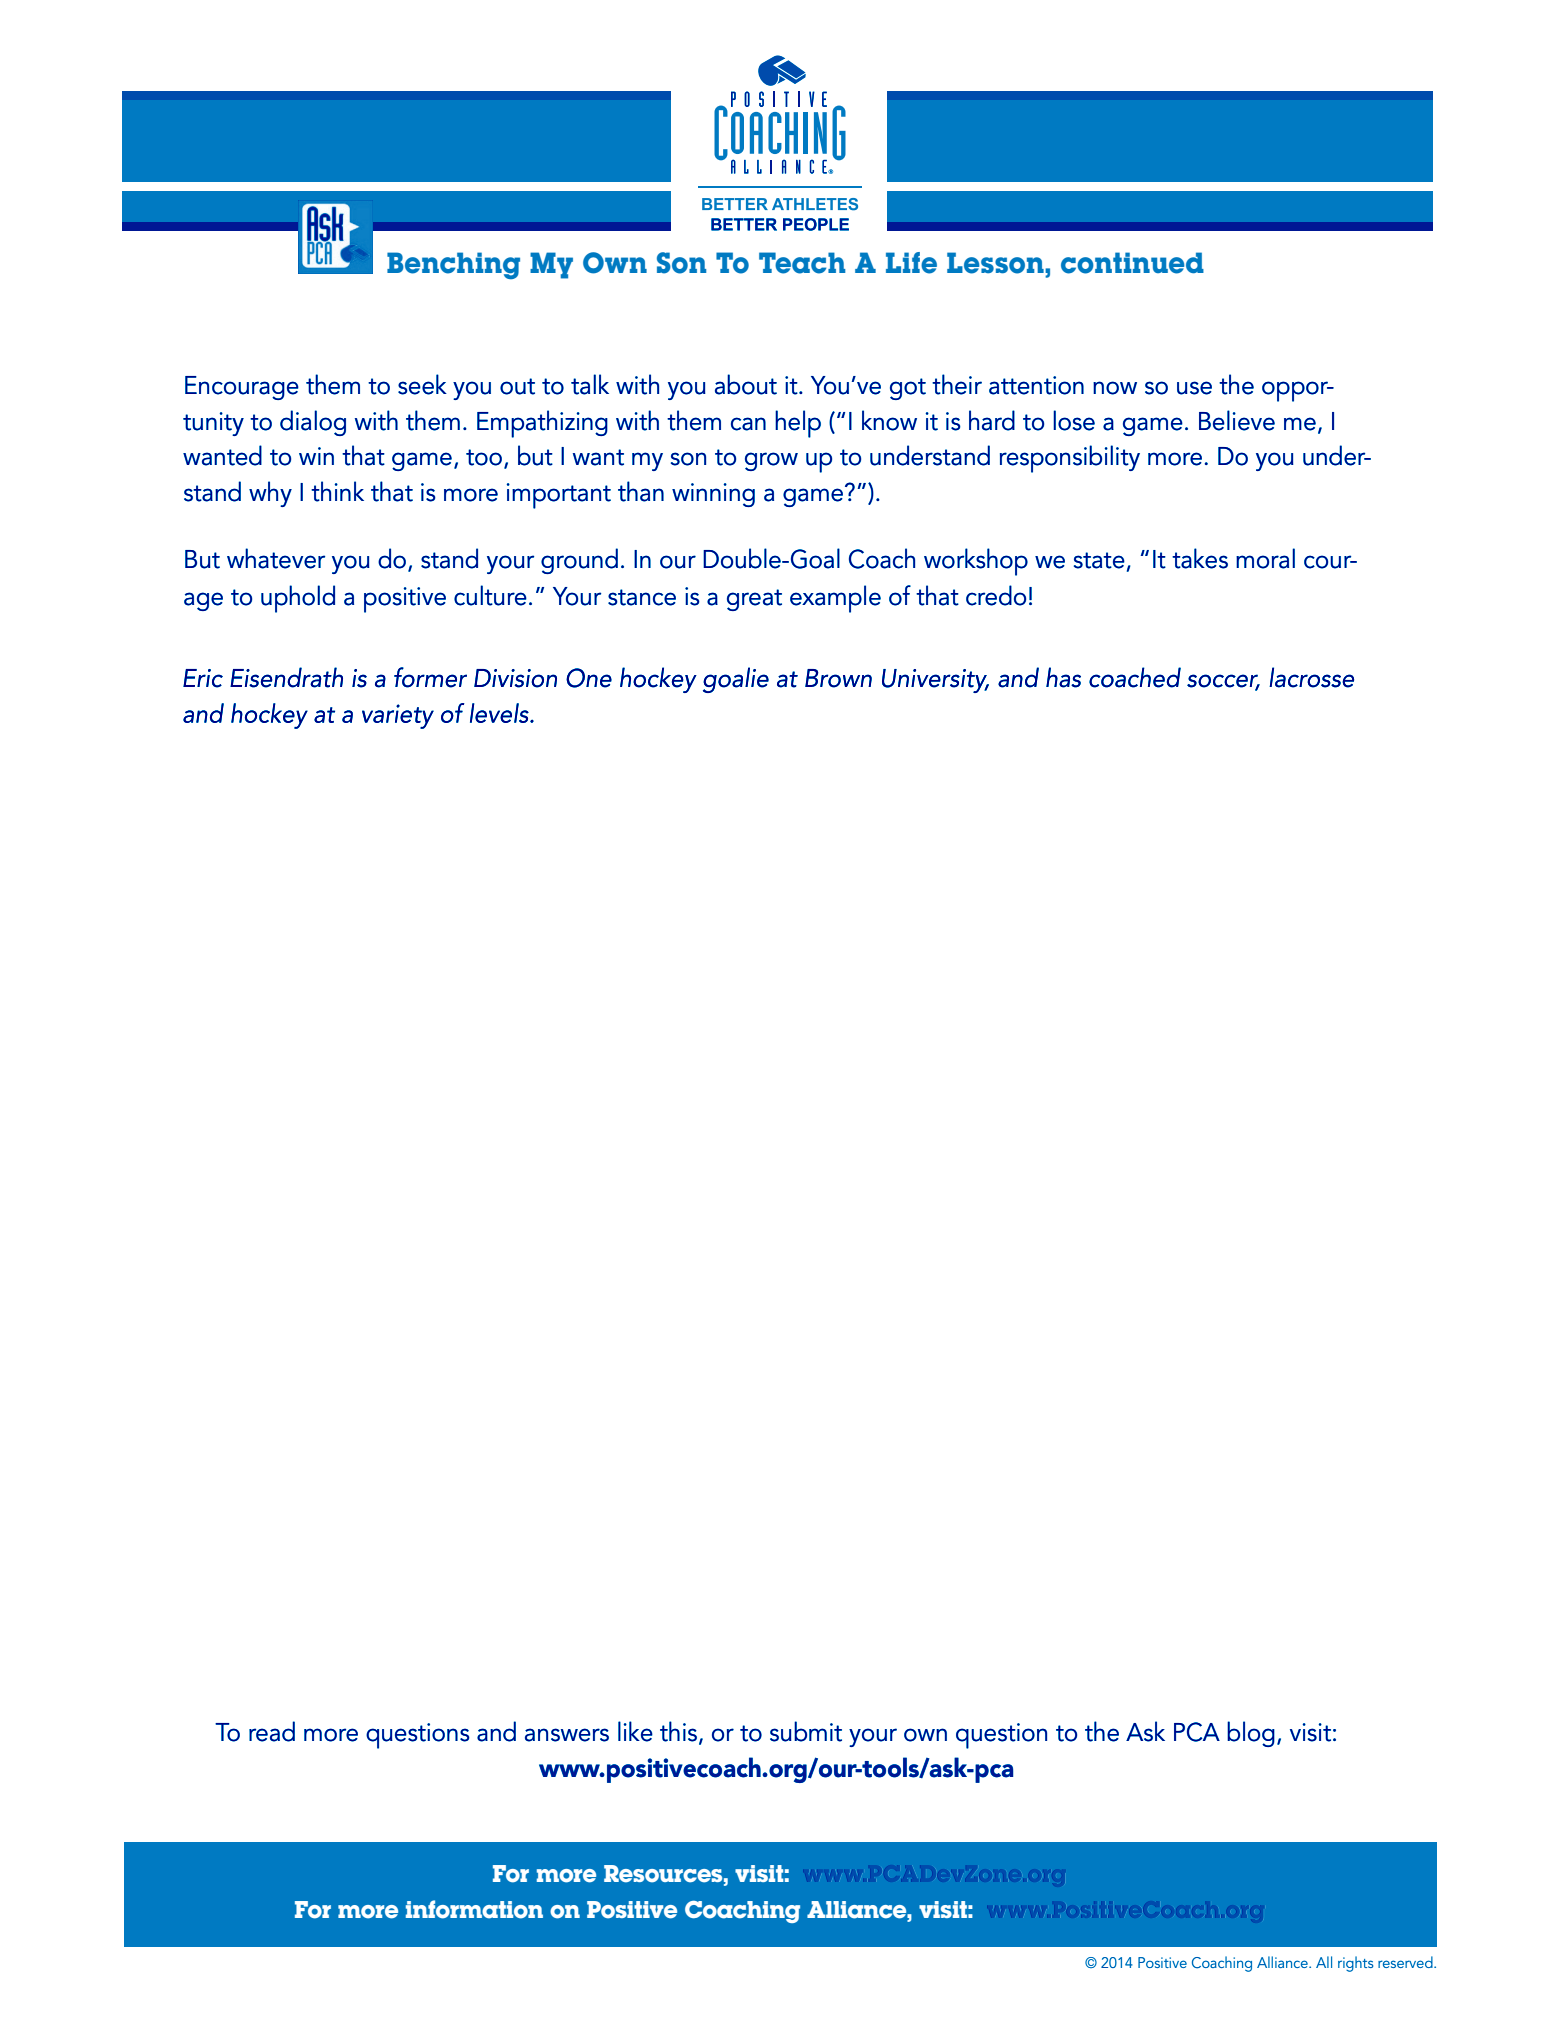 This page has width=1560, height=2018. I want to click on example, so click(835, 599).
